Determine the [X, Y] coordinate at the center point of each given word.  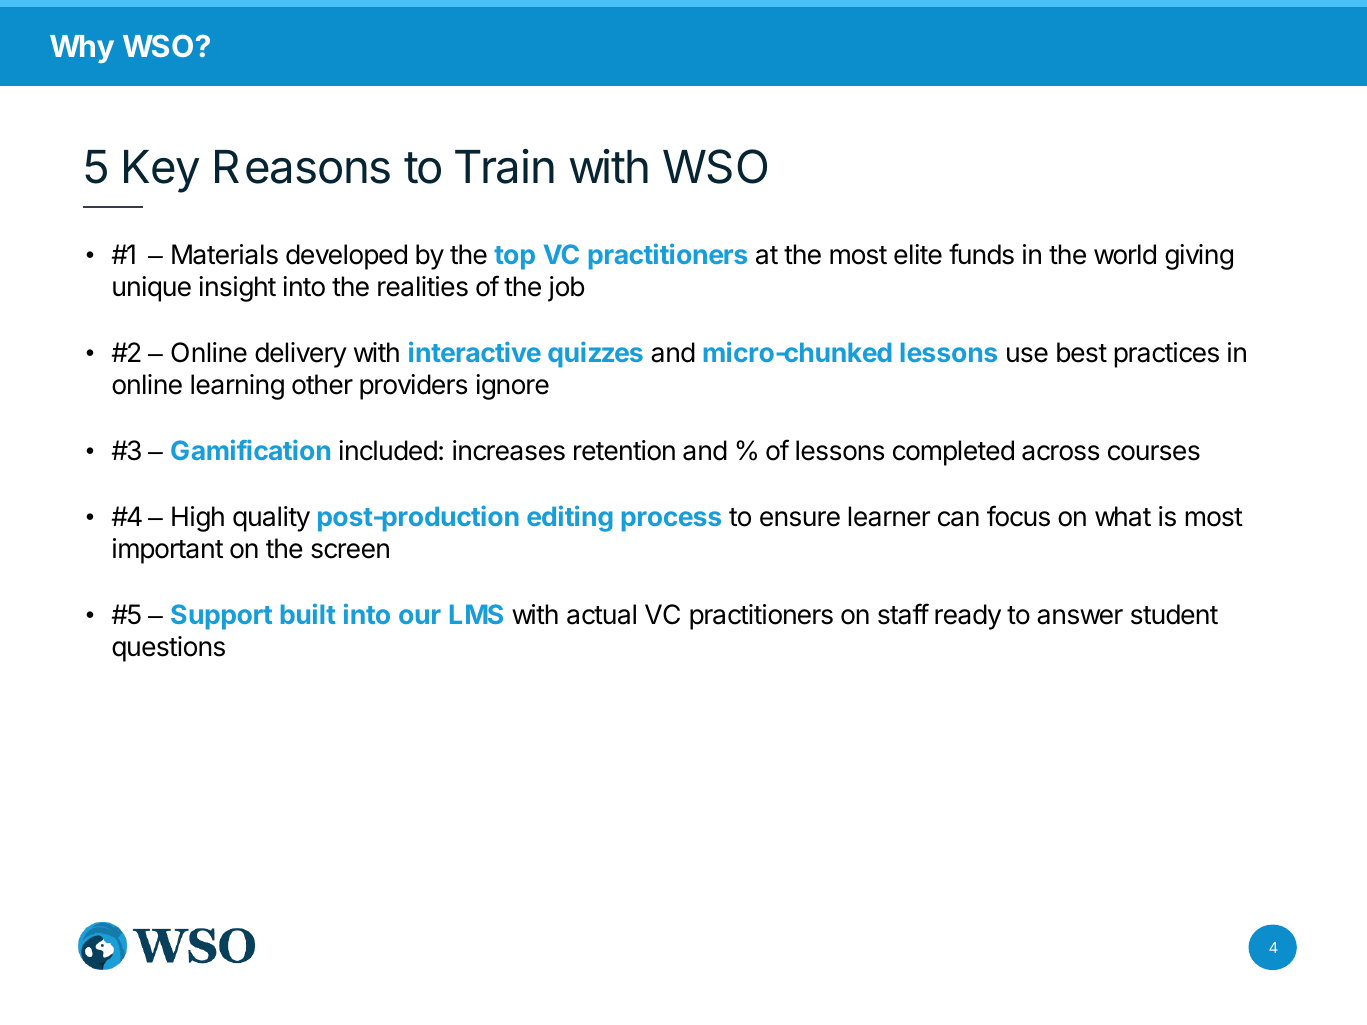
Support [221, 617]
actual [601, 614]
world [1125, 254]
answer [1080, 617]
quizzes [595, 354]
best [1082, 352]
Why [82, 49]
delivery [301, 355]
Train [504, 166]
